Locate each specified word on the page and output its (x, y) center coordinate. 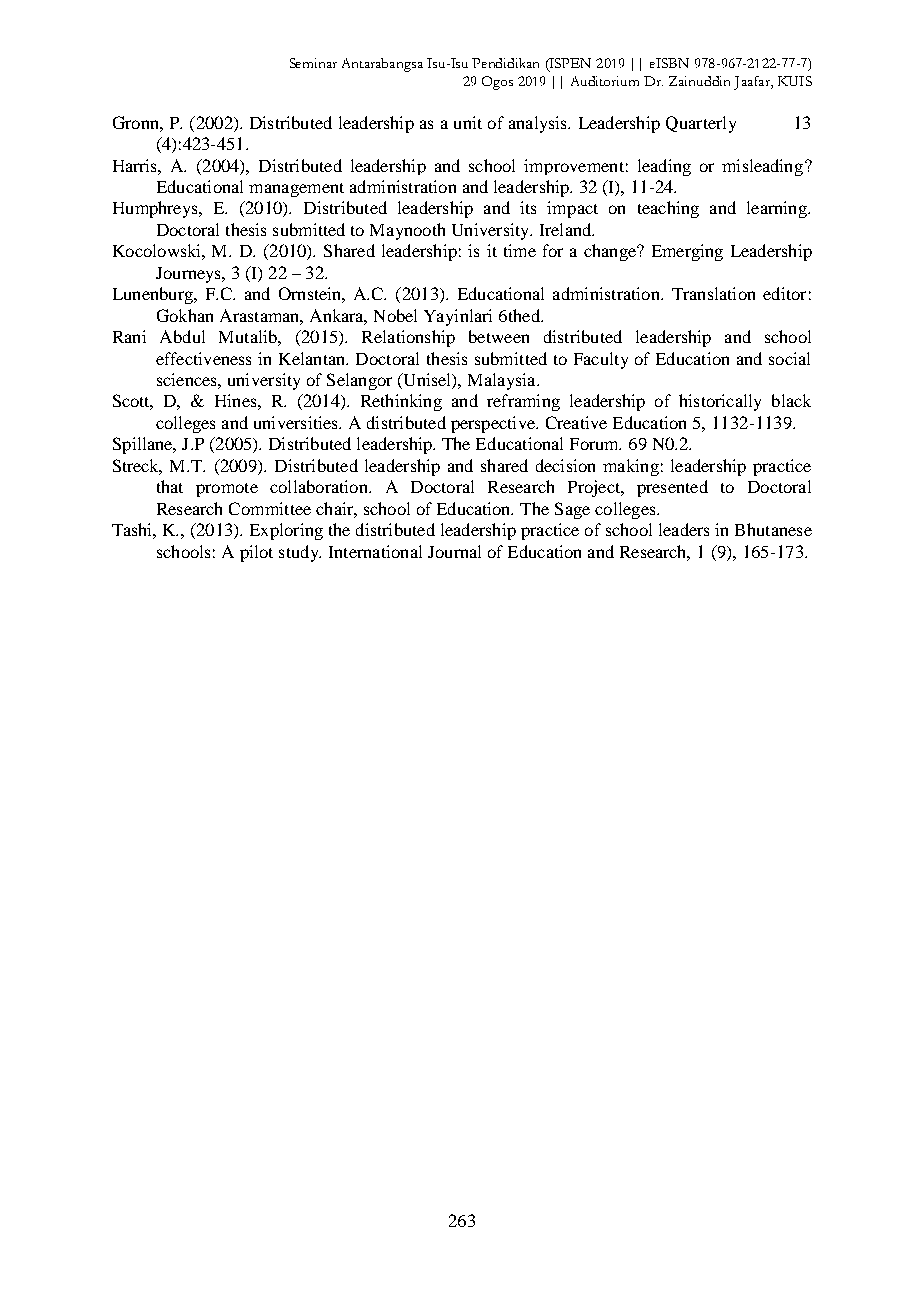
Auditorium (605, 81)
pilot (256, 553)
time (520, 250)
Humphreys (156, 209)
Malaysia (503, 381)
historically (720, 402)
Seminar (313, 63)
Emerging (687, 252)
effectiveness (203, 358)
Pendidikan (505, 63)
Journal (454, 551)
